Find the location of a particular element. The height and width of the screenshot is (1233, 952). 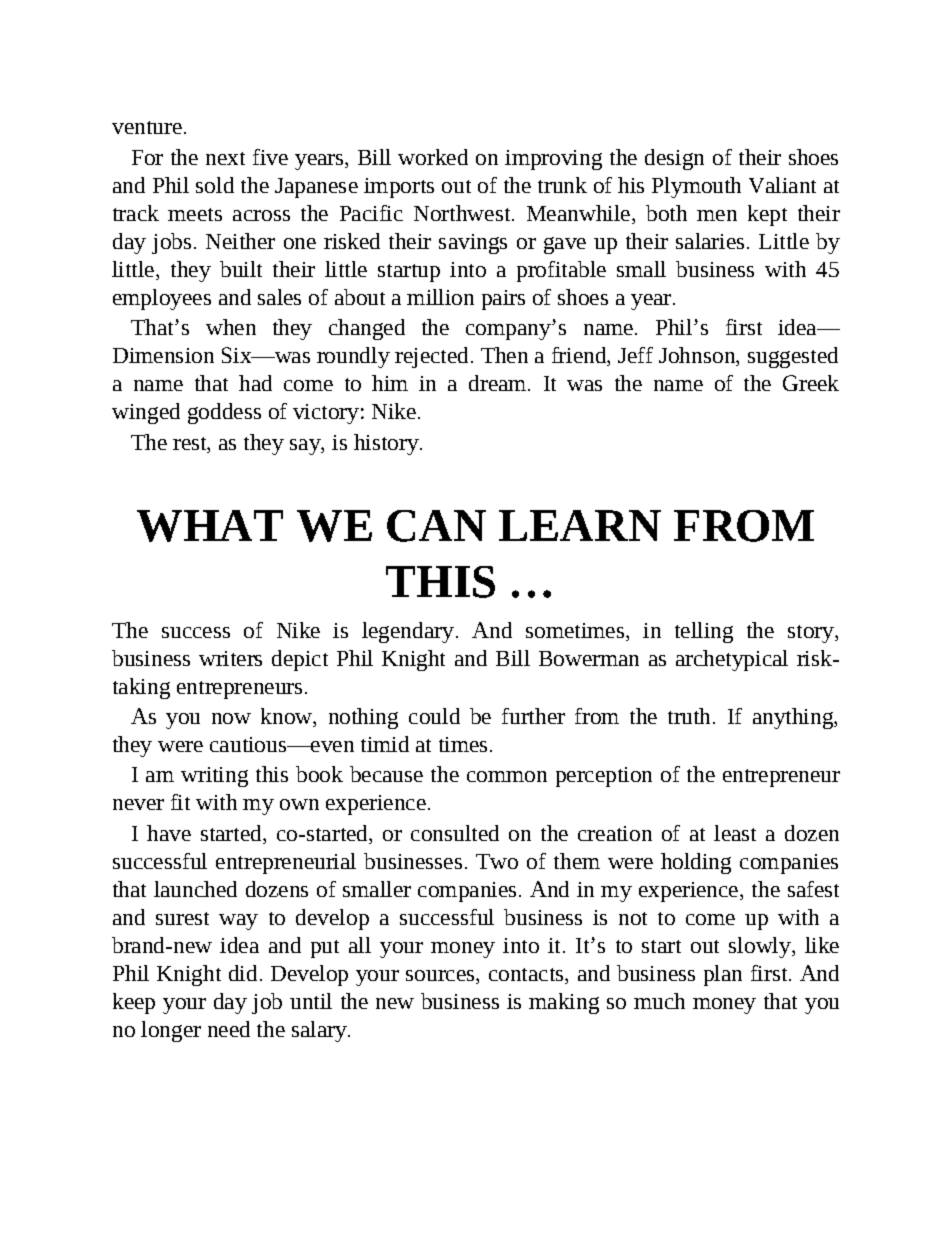

next is located at coordinates (225, 158).
